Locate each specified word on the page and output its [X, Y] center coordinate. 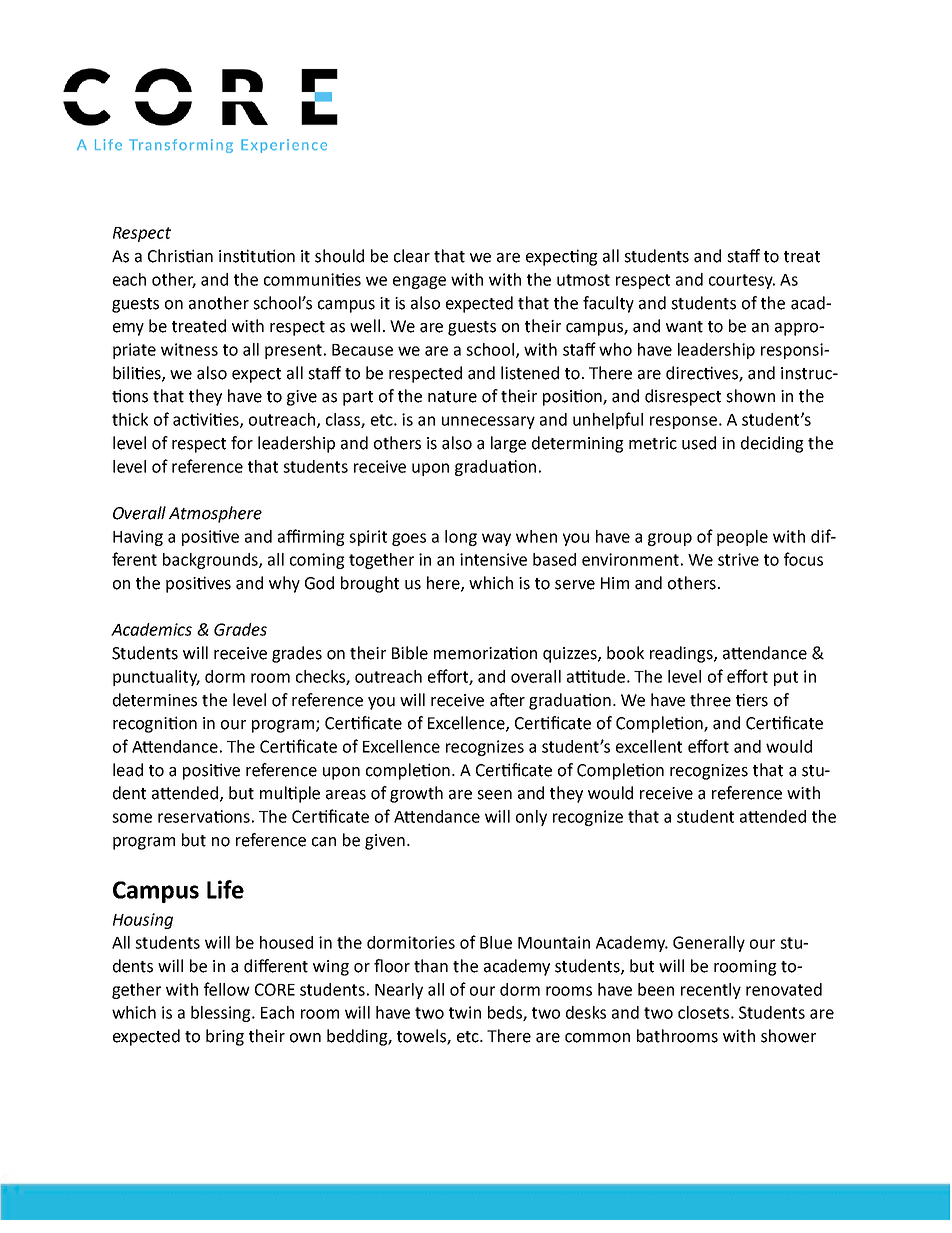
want [684, 327]
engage [419, 282]
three [710, 700]
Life [225, 889]
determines [155, 700]
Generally [709, 944]
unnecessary [488, 422]
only [531, 818]
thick [130, 419]
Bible [410, 653]
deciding [772, 444]
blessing [222, 1014]
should [339, 256]
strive [738, 559]
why [284, 584]
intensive [493, 559]
